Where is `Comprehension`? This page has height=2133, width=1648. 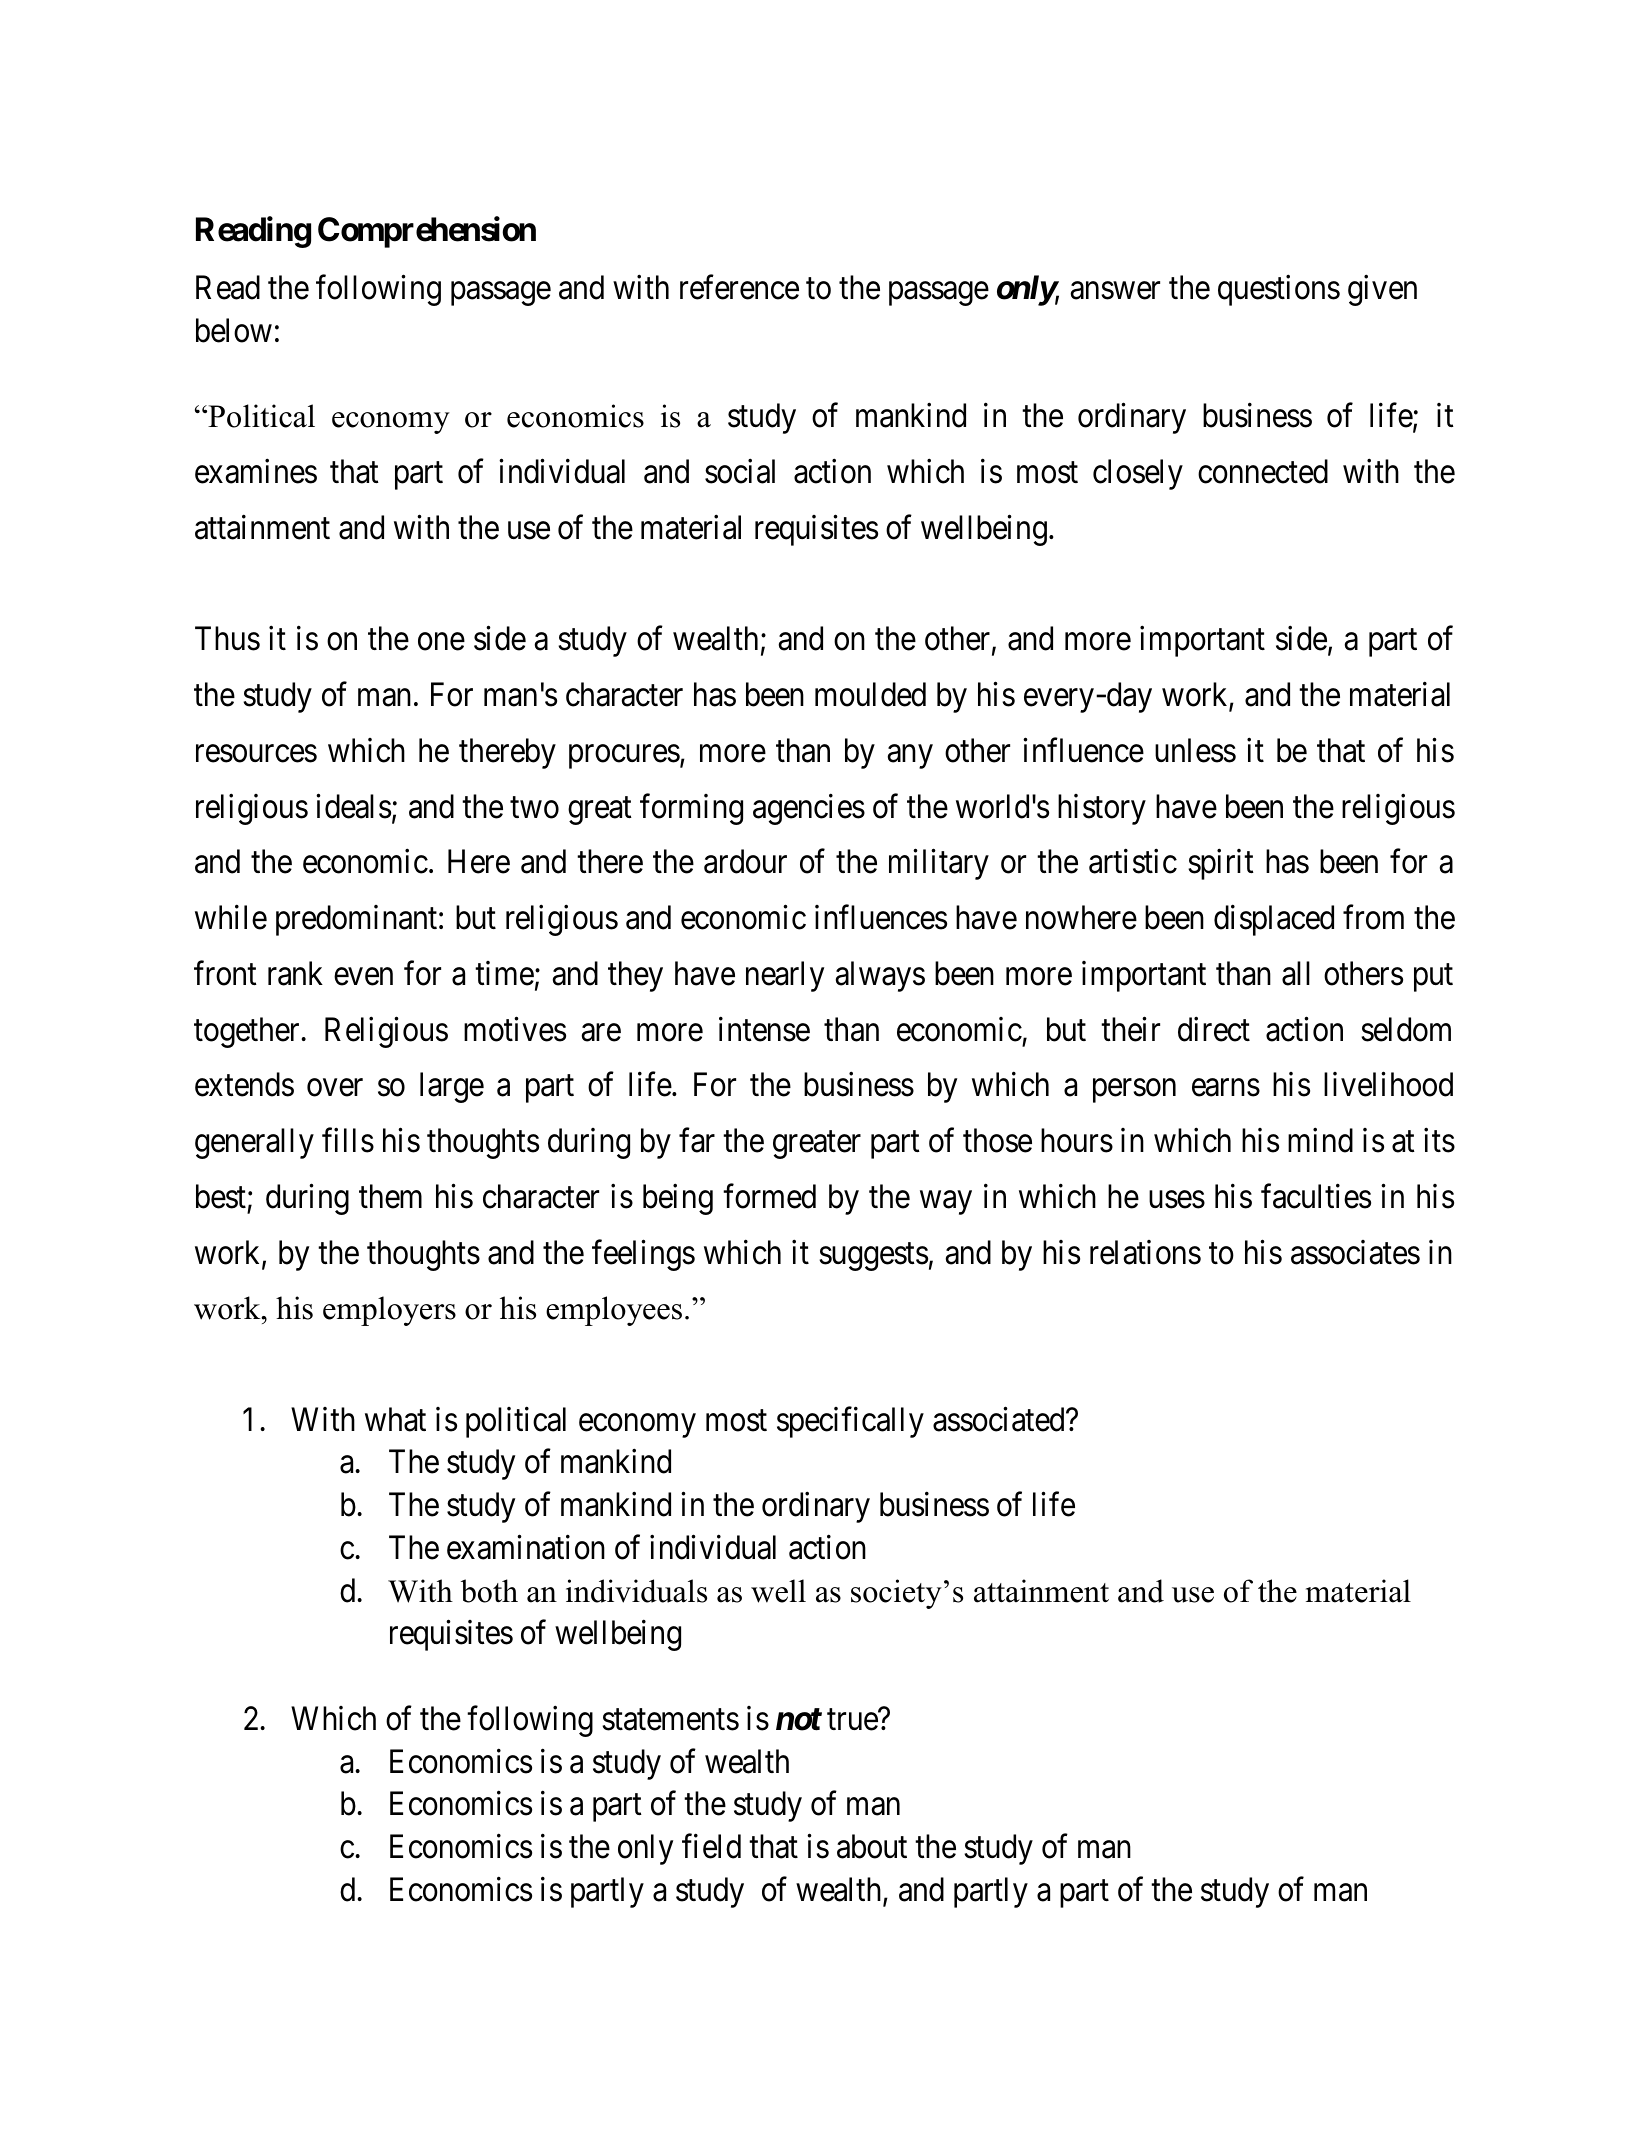 Comprehension is located at coordinates (427, 232).
